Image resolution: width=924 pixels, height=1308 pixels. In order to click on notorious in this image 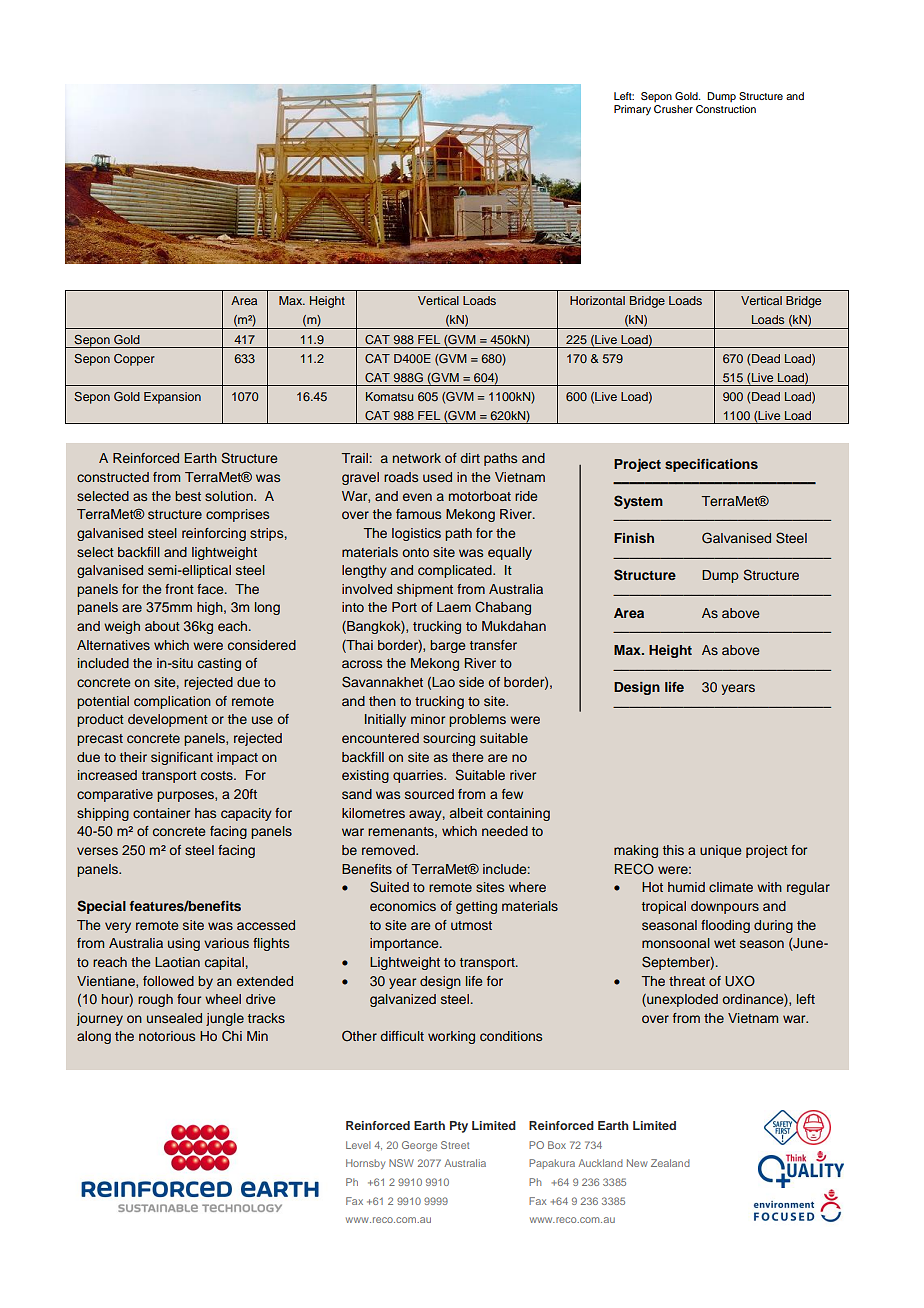, I will do `click(167, 1036)`.
